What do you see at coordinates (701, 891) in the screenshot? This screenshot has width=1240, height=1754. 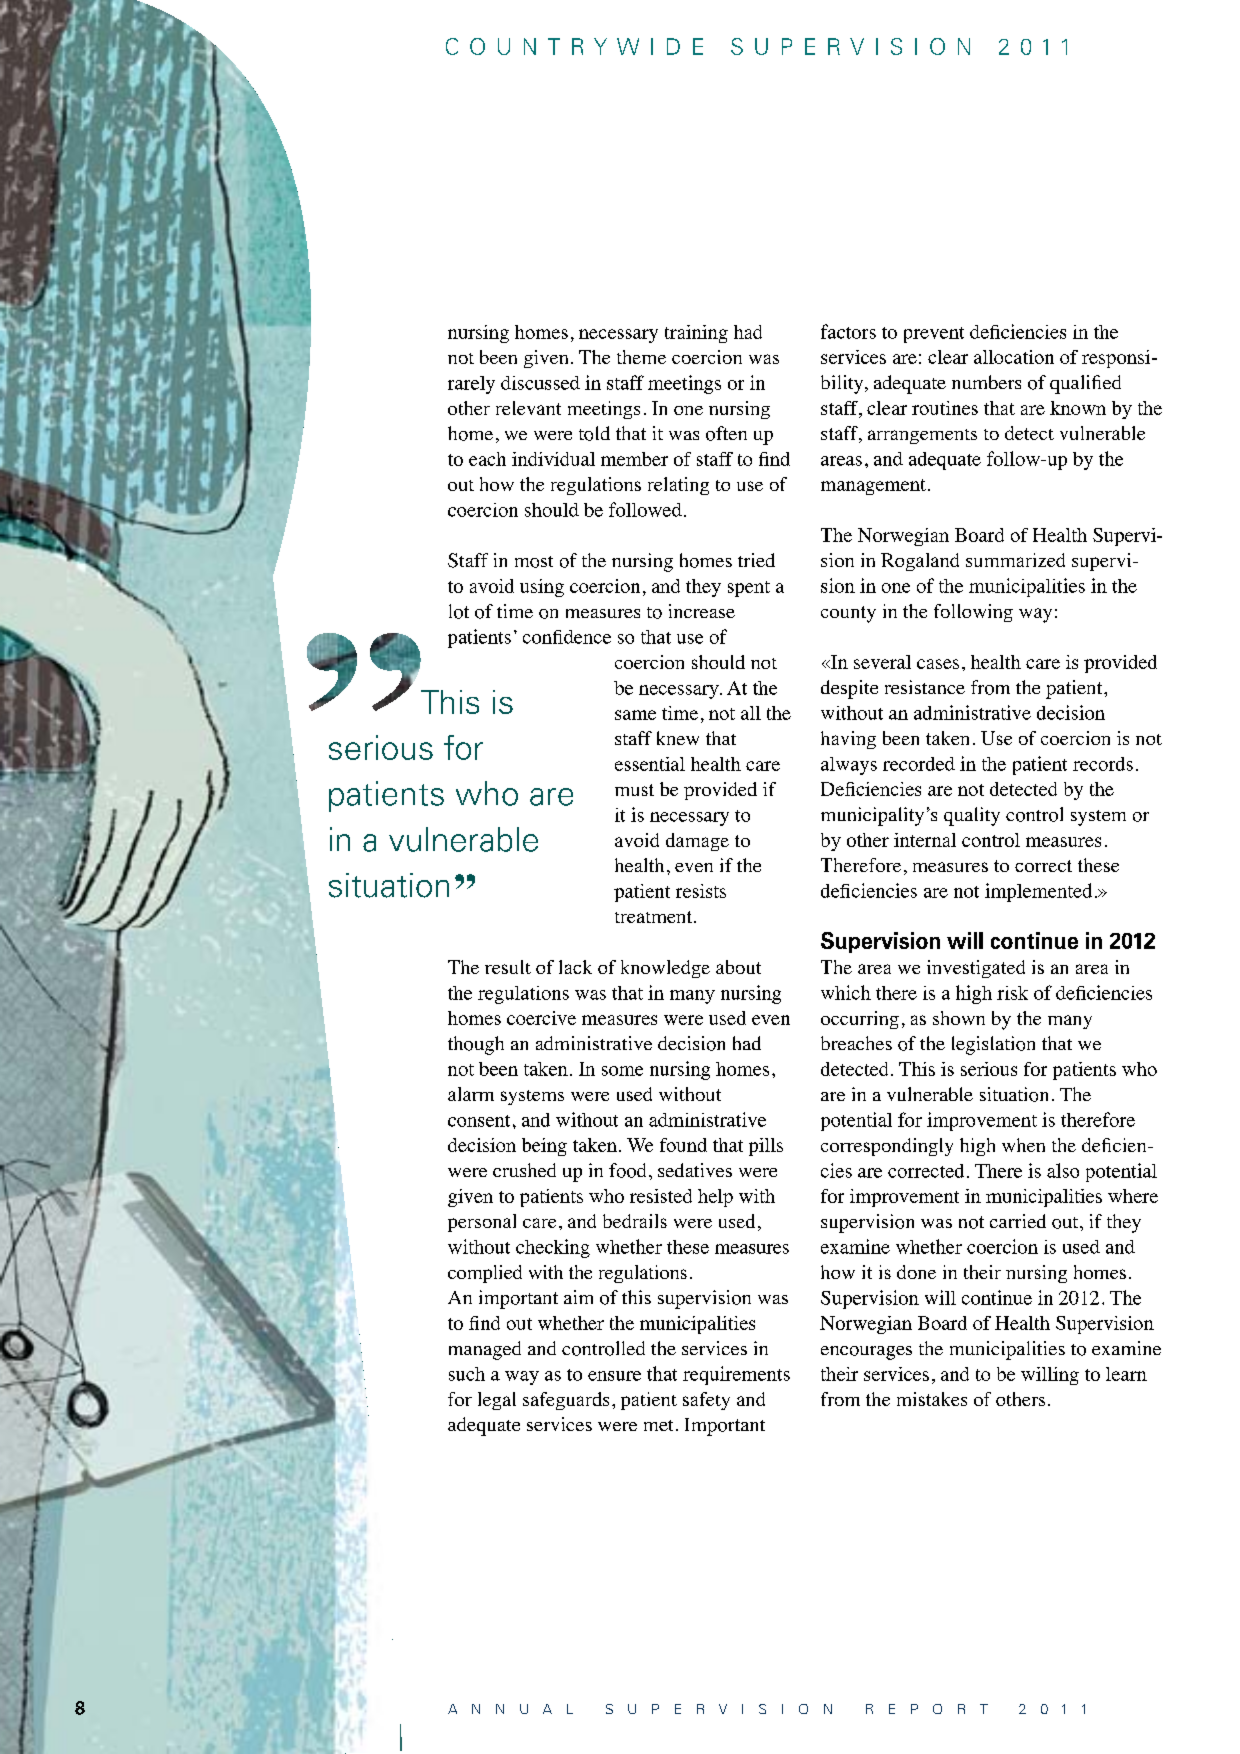 I see `resists` at bounding box center [701, 891].
